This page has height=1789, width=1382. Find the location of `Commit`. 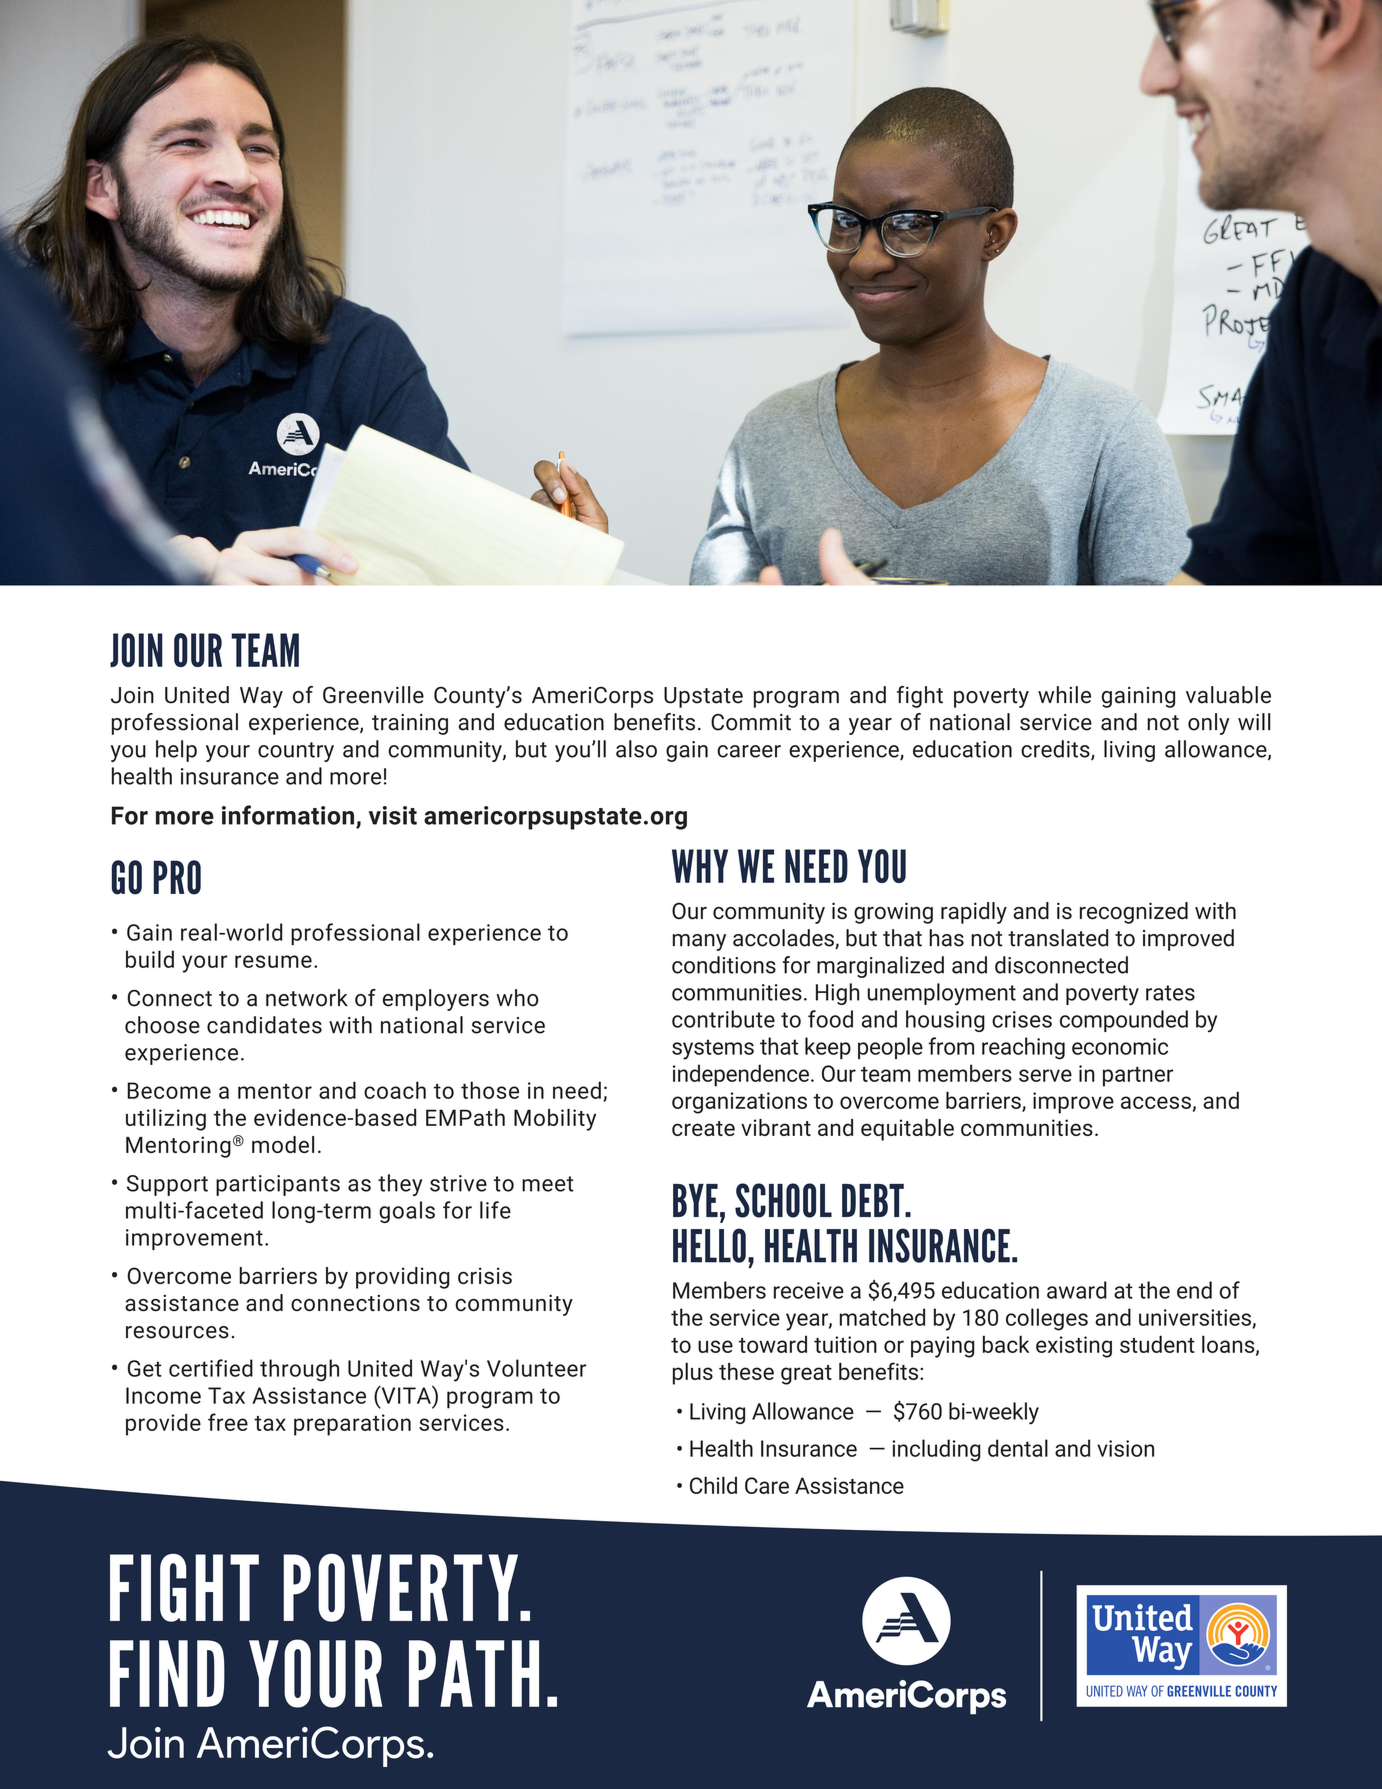

Commit is located at coordinates (751, 722).
